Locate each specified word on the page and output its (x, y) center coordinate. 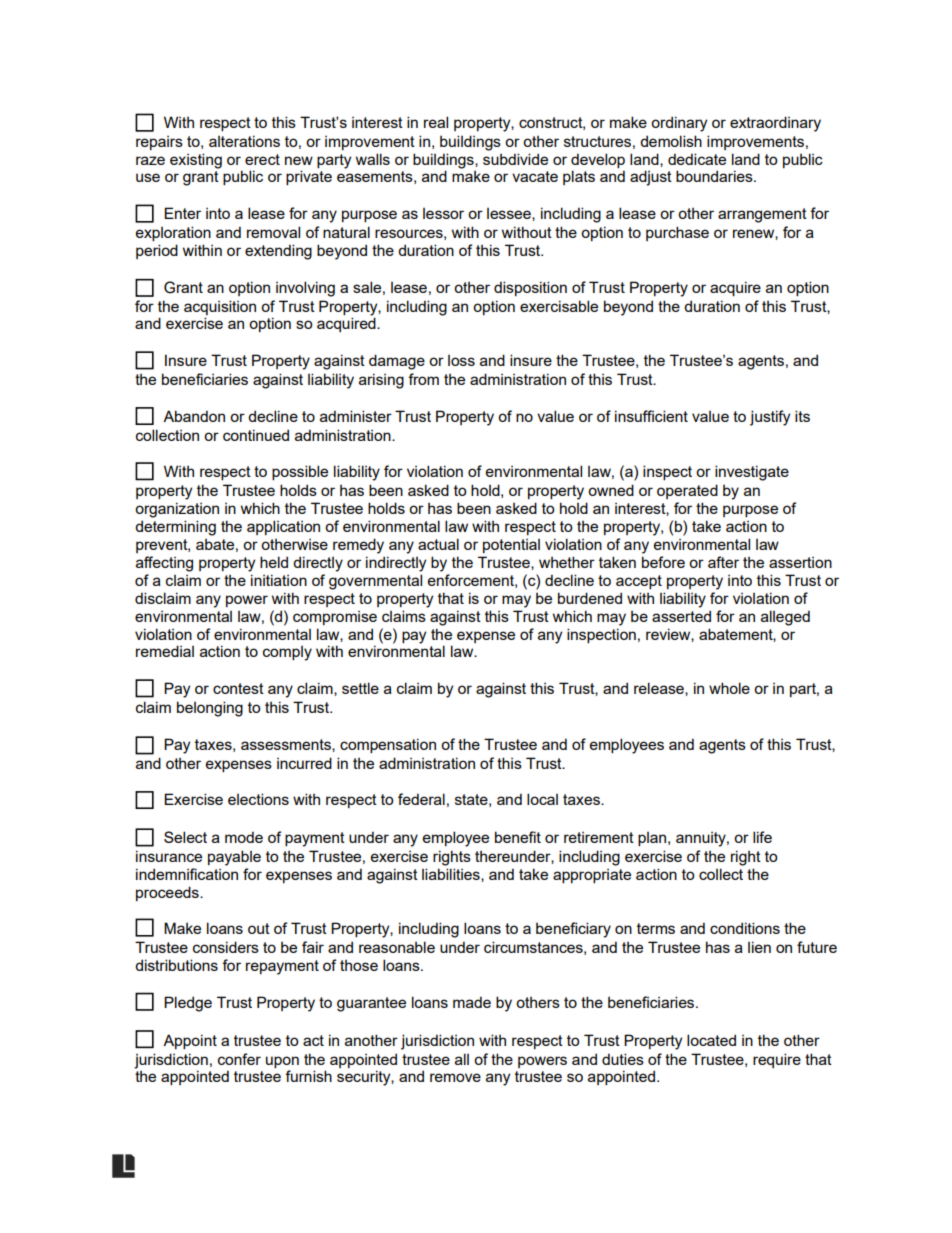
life (762, 837)
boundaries (715, 176)
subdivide (515, 159)
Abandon (194, 416)
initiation (279, 580)
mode (244, 837)
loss (461, 360)
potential (511, 546)
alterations (244, 141)
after (723, 562)
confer (239, 1059)
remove (455, 1077)
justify (770, 418)
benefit (518, 837)
